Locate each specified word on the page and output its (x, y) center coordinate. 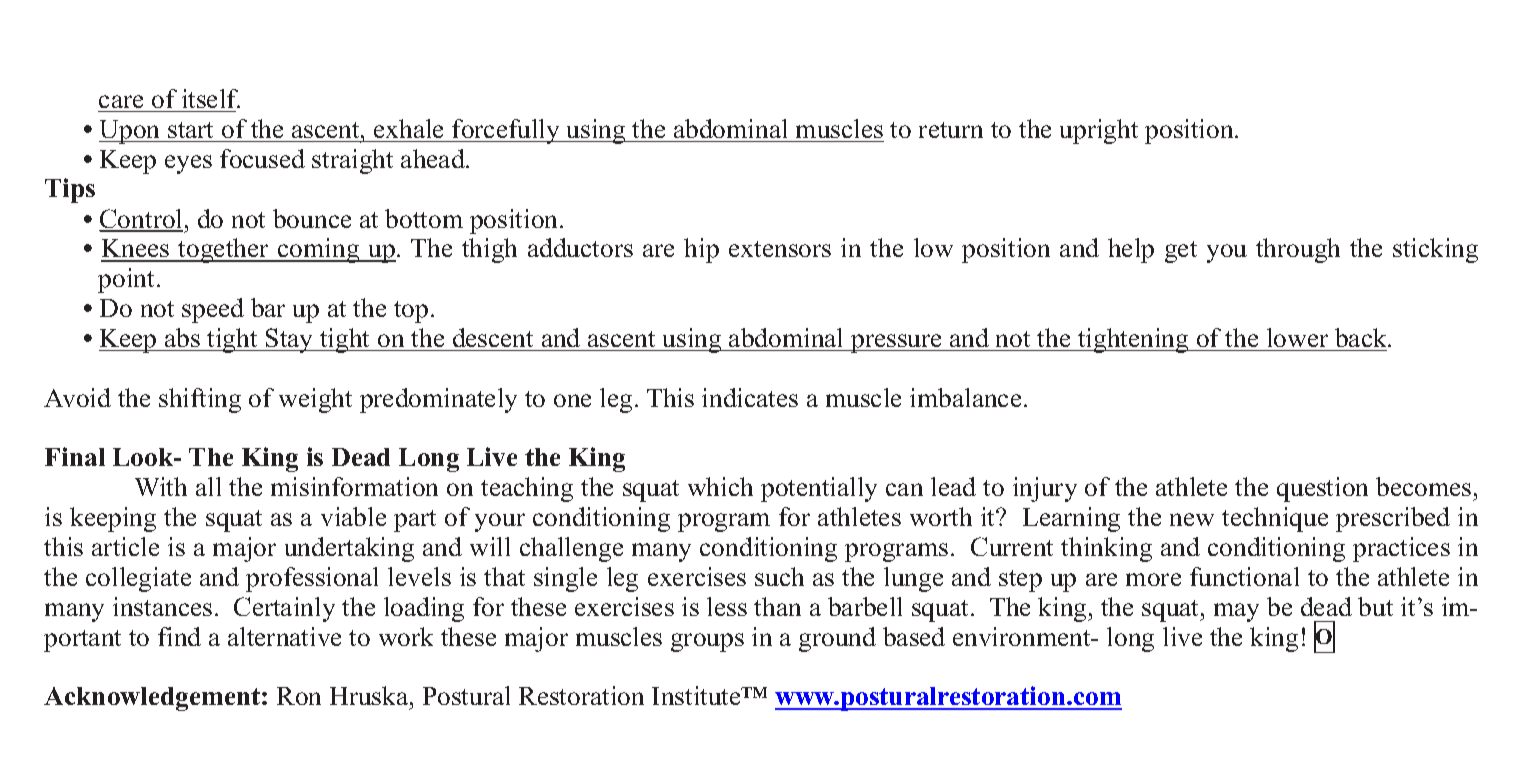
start (190, 130)
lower (1297, 337)
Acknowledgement (153, 699)
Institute (697, 695)
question (1322, 489)
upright (1099, 131)
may (1236, 612)
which (720, 486)
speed (213, 310)
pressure (896, 343)
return (951, 130)
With (161, 486)
